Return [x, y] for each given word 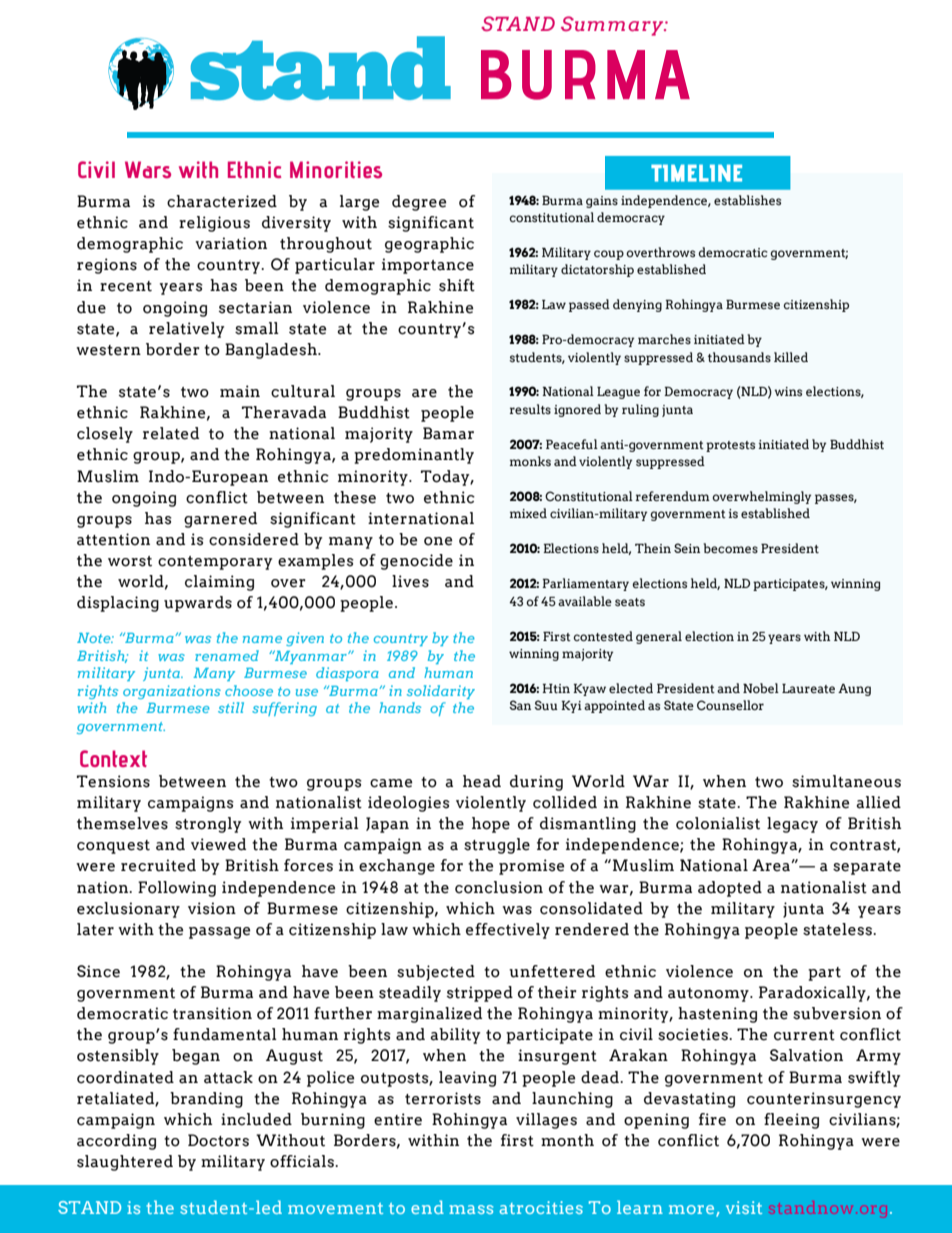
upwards [198, 604]
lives [410, 581]
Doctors [218, 1140]
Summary [613, 26]
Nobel [761, 688]
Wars [148, 170]
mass [471, 1209]
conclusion [499, 887]
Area [772, 865]
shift [457, 285]
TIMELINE [696, 173]
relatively [186, 330]
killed [791, 357]
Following [177, 889]
